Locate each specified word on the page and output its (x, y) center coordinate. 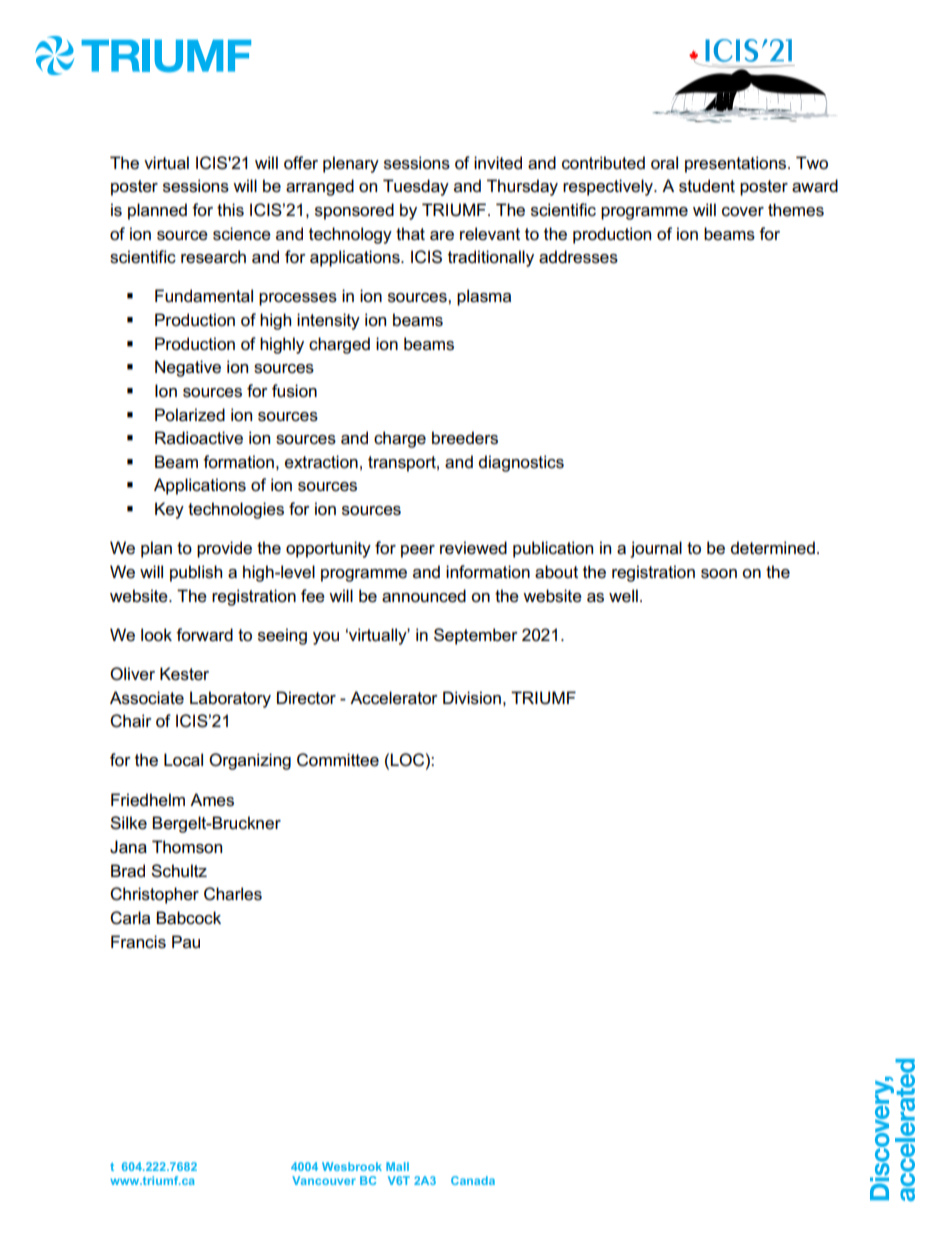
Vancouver (324, 1180)
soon (719, 574)
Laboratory (230, 699)
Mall (397, 1166)
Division (472, 698)
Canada (473, 1180)
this (230, 210)
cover (743, 212)
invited (498, 163)
